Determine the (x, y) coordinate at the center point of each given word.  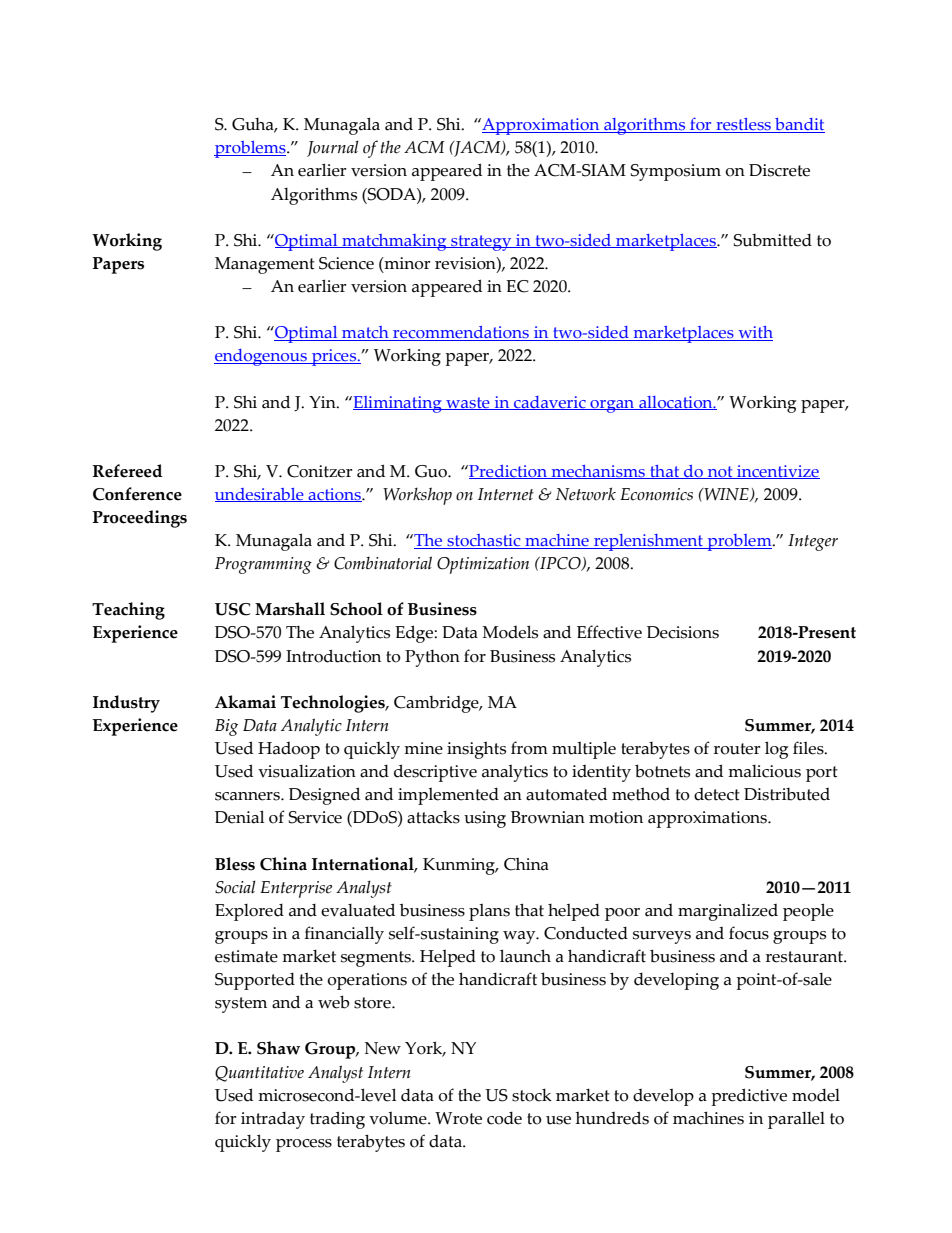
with (754, 333)
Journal (333, 148)
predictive (749, 1097)
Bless (235, 864)
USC (232, 609)
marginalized (728, 912)
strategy (481, 243)
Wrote (458, 1118)
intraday (273, 1120)
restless (744, 125)
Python (432, 658)
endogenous (261, 357)
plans (489, 912)
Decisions (683, 632)
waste (468, 403)
